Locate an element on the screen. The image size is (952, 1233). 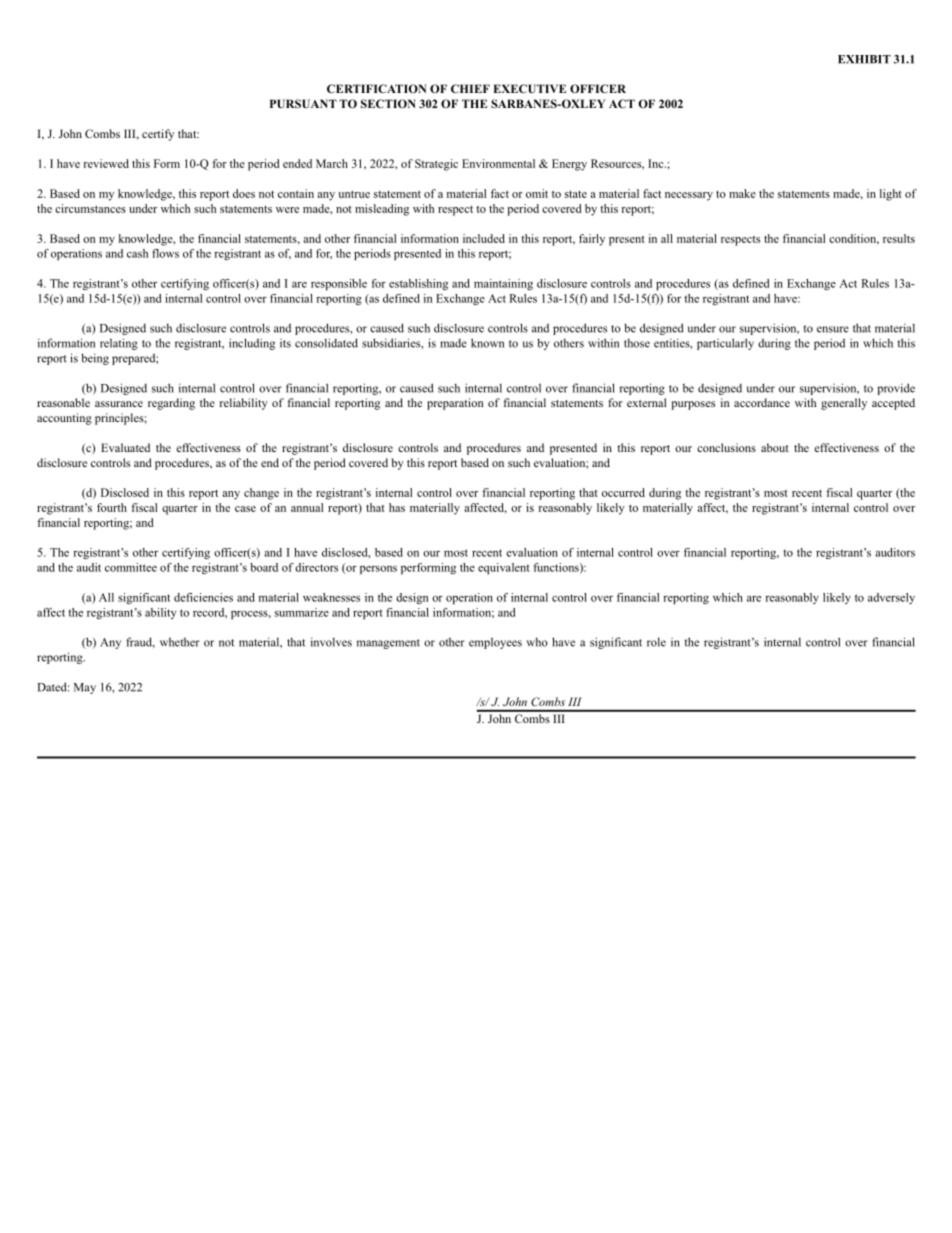
has is located at coordinates (397, 507).
